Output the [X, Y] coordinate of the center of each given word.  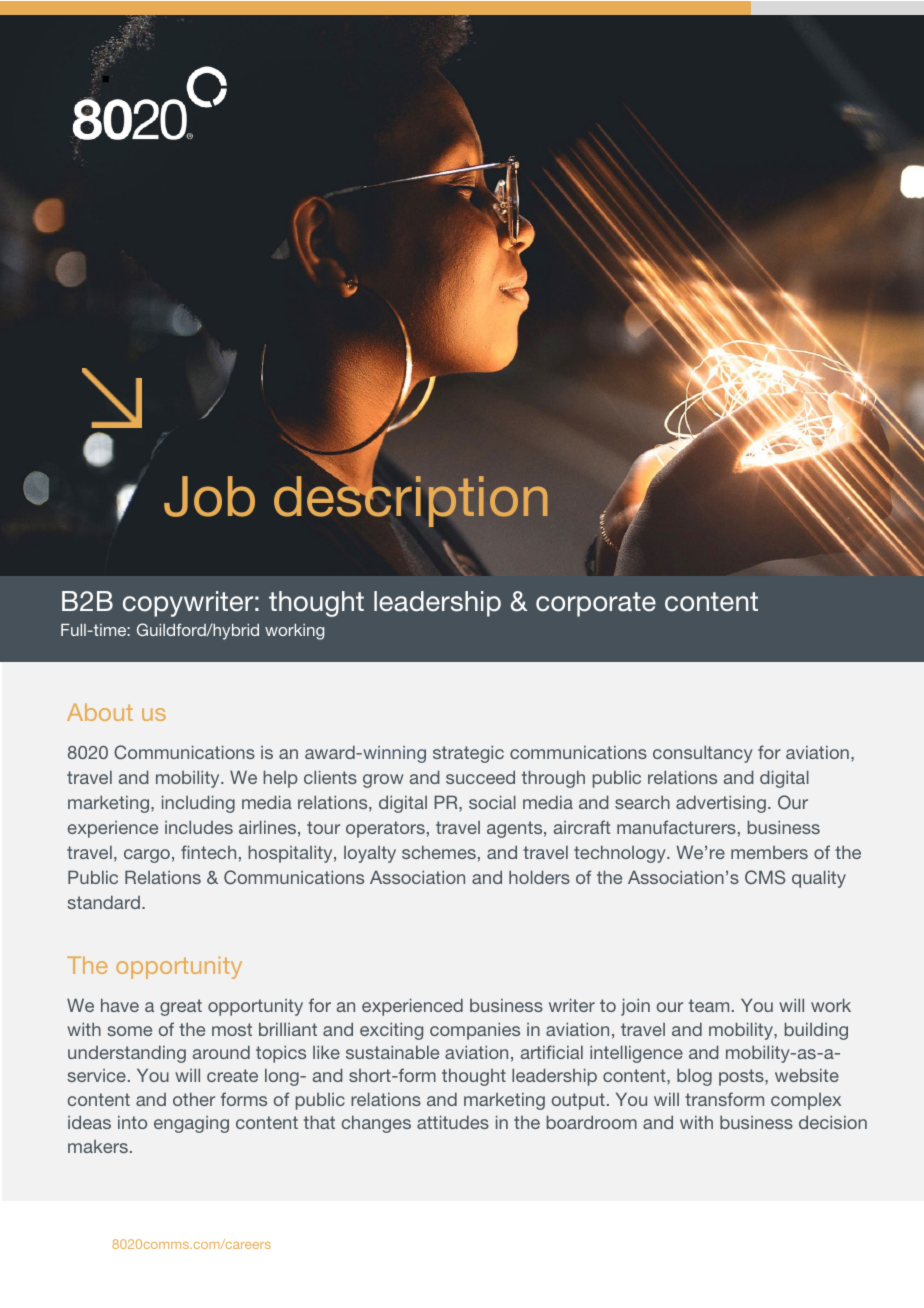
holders [539, 877]
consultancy [703, 754]
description [411, 500]
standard [104, 902]
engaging [191, 1124]
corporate [596, 604]
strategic [468, 754]
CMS [765, 877]
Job [209, 496]
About [100, 712]
